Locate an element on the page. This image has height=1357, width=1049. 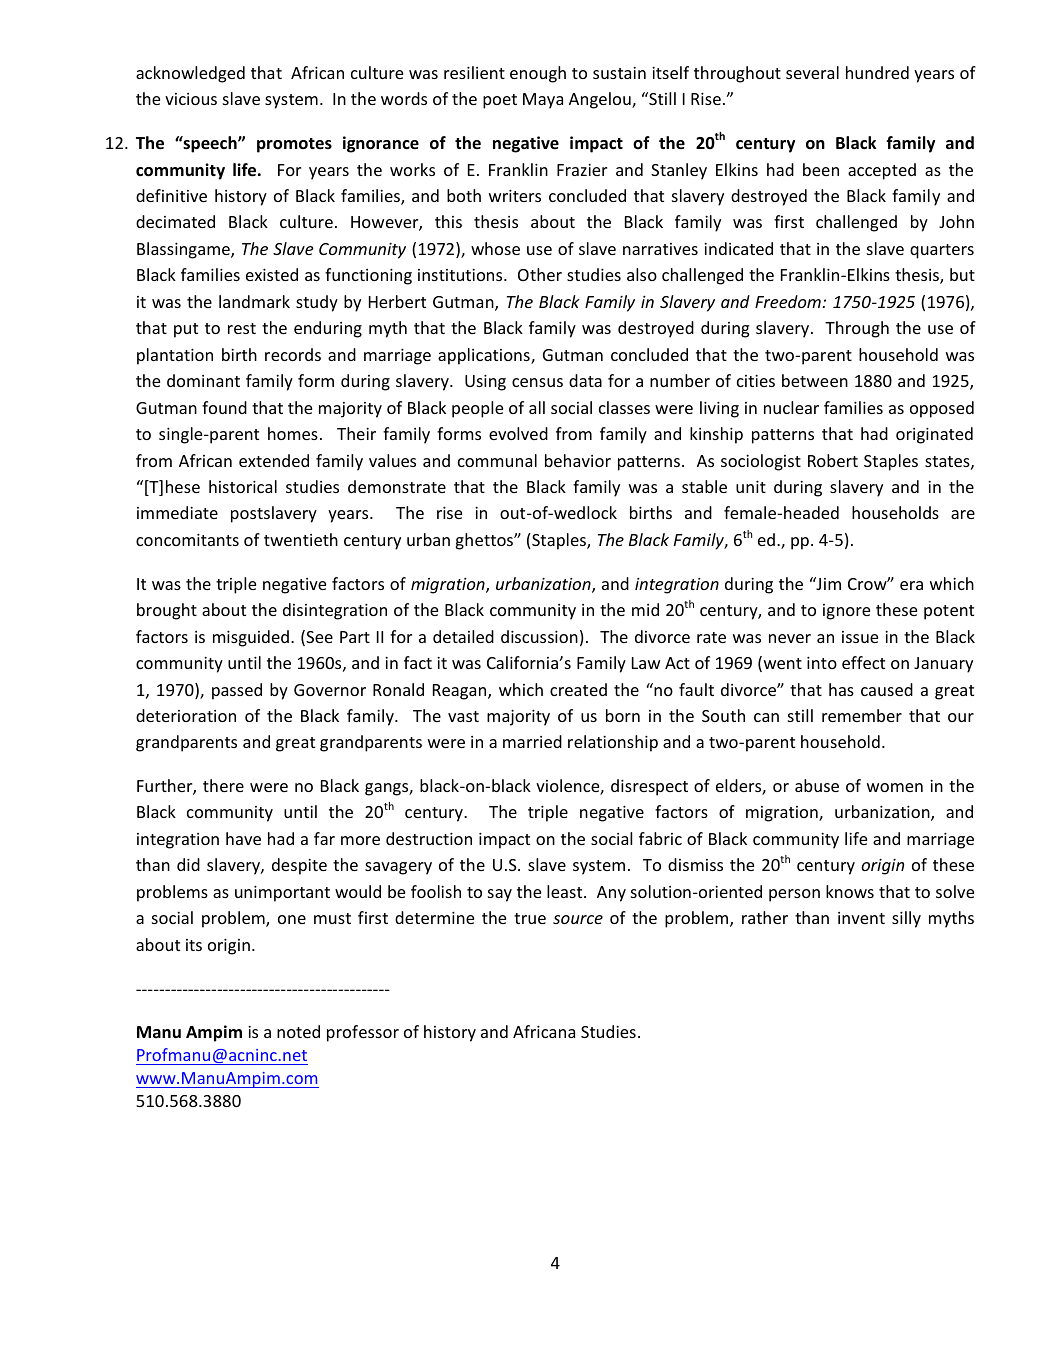
created is located at coordinates (578, 689).
